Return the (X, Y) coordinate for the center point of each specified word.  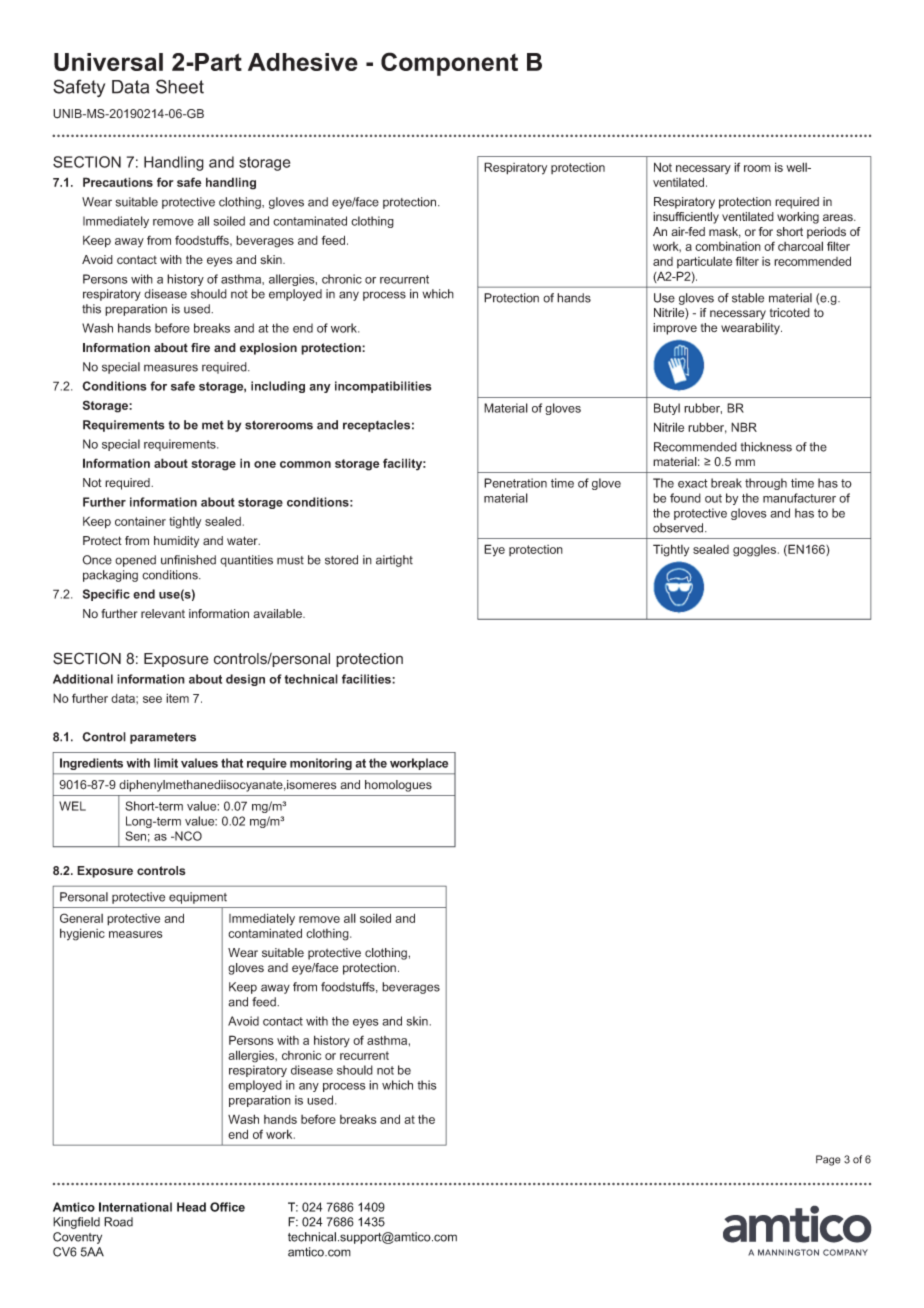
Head (191, 1207)
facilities (367, 679)
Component (449, 64)
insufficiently (686, 218)
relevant (163, 614)
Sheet (180, 86)
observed (679, 528)
